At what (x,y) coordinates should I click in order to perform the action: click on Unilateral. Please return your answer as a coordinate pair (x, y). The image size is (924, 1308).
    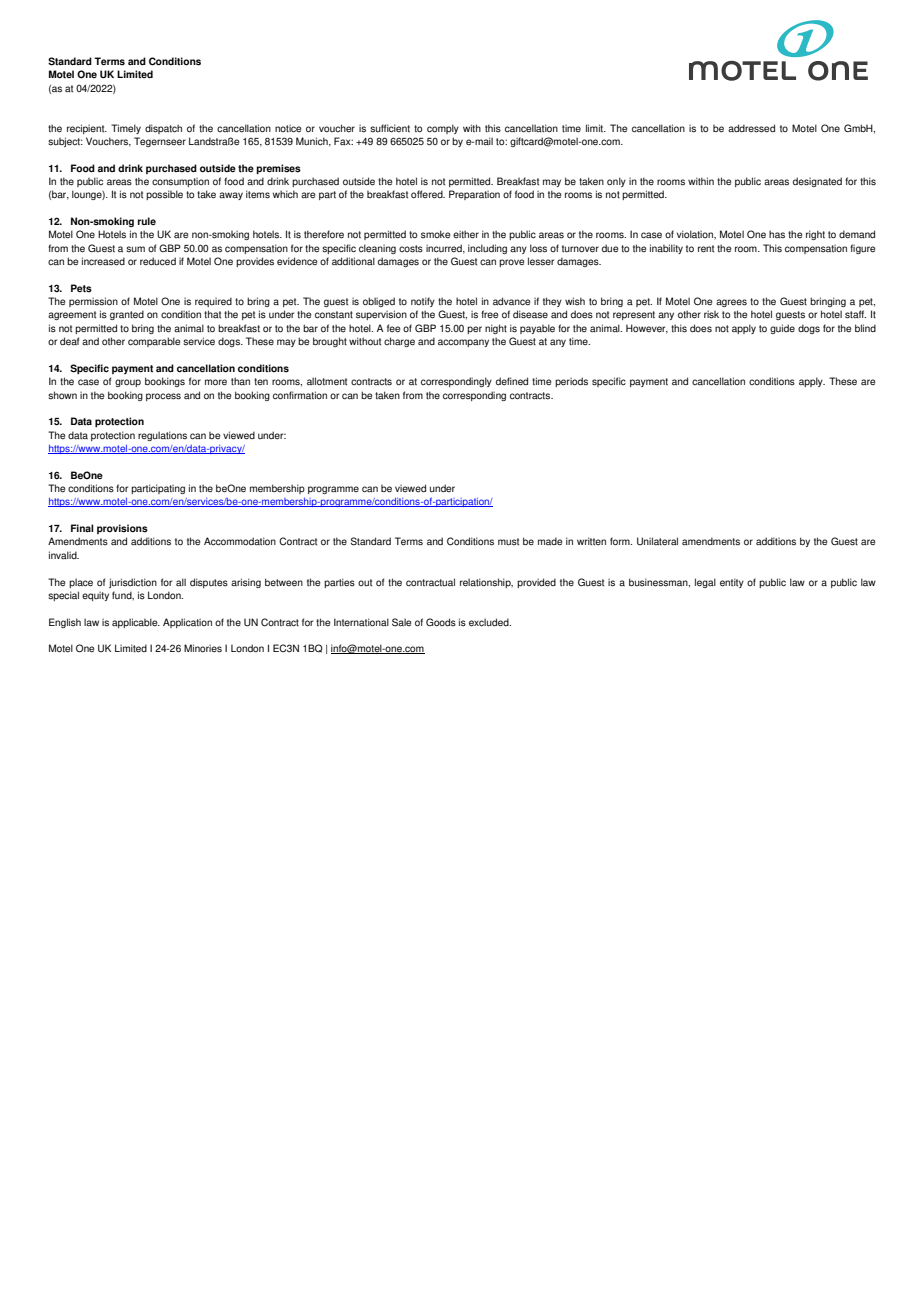
    Looking at the image, I should click on (657, 541).
